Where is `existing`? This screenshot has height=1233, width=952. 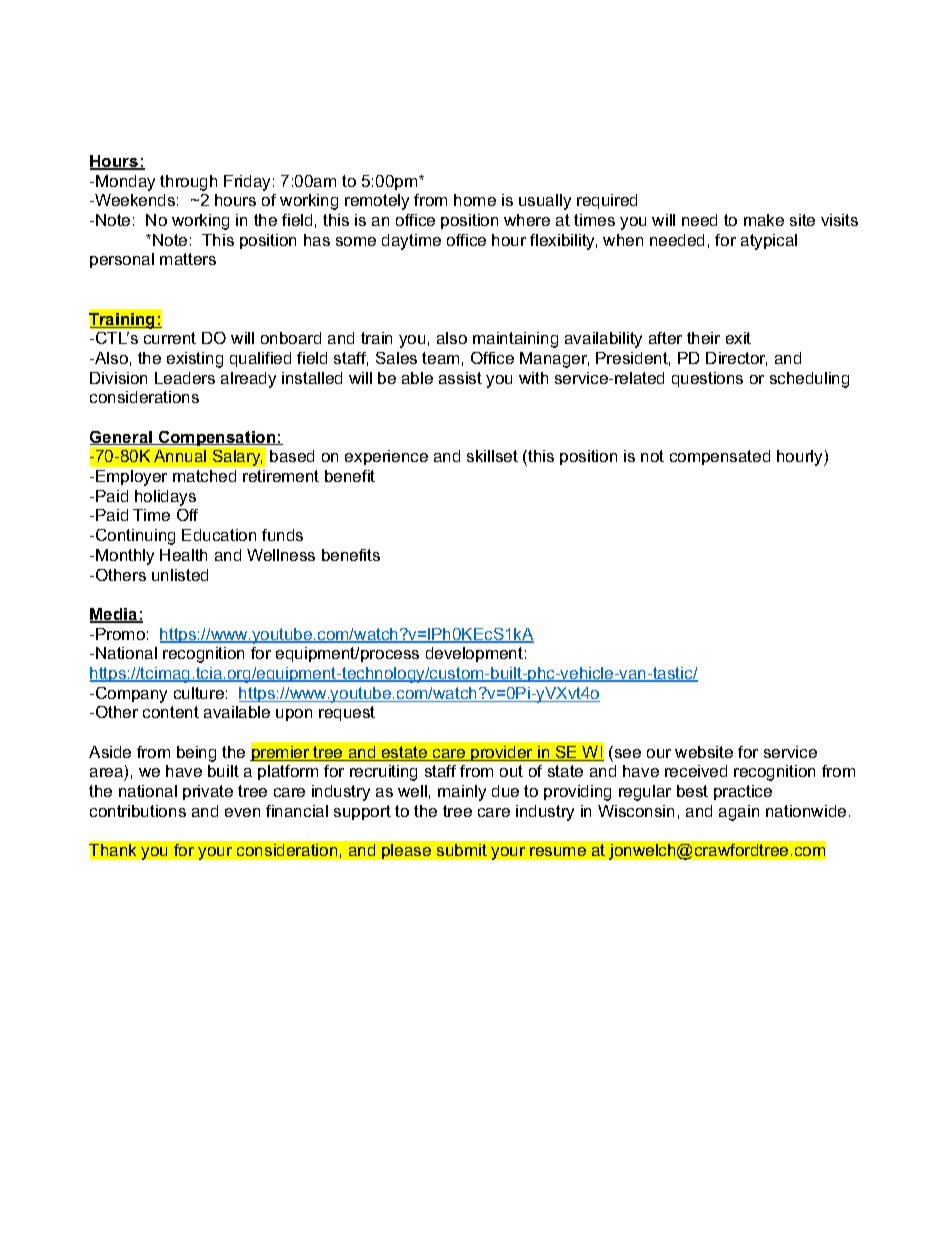 existing is located at coordinates (195, 360).
